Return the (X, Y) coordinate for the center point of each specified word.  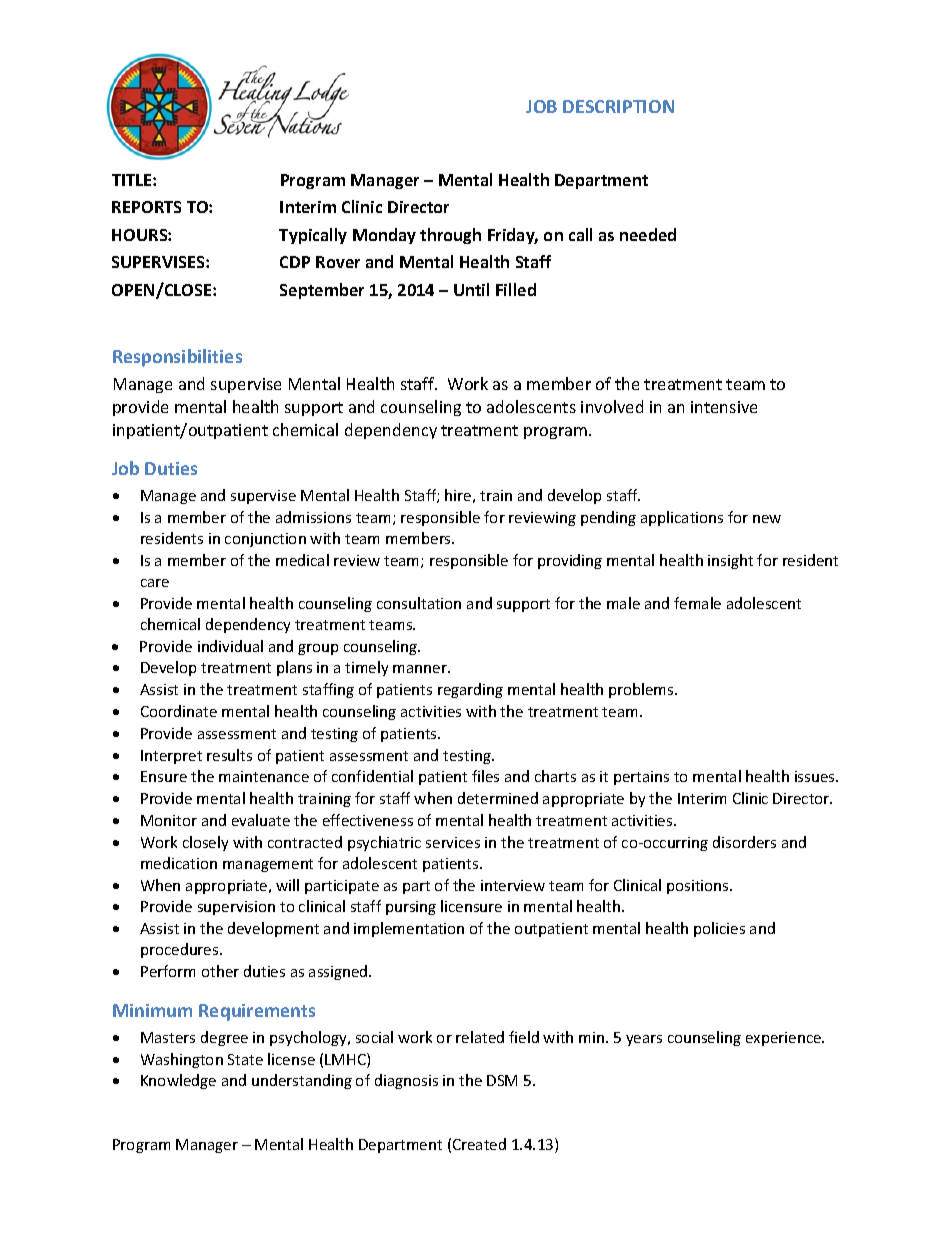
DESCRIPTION (618, 106)
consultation (419, 603)
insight (730, 561)
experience (785, 1039)
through (450, 236)
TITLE (133, 180)
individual (230, 646)
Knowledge (178, 1081)
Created (479, 1144)
